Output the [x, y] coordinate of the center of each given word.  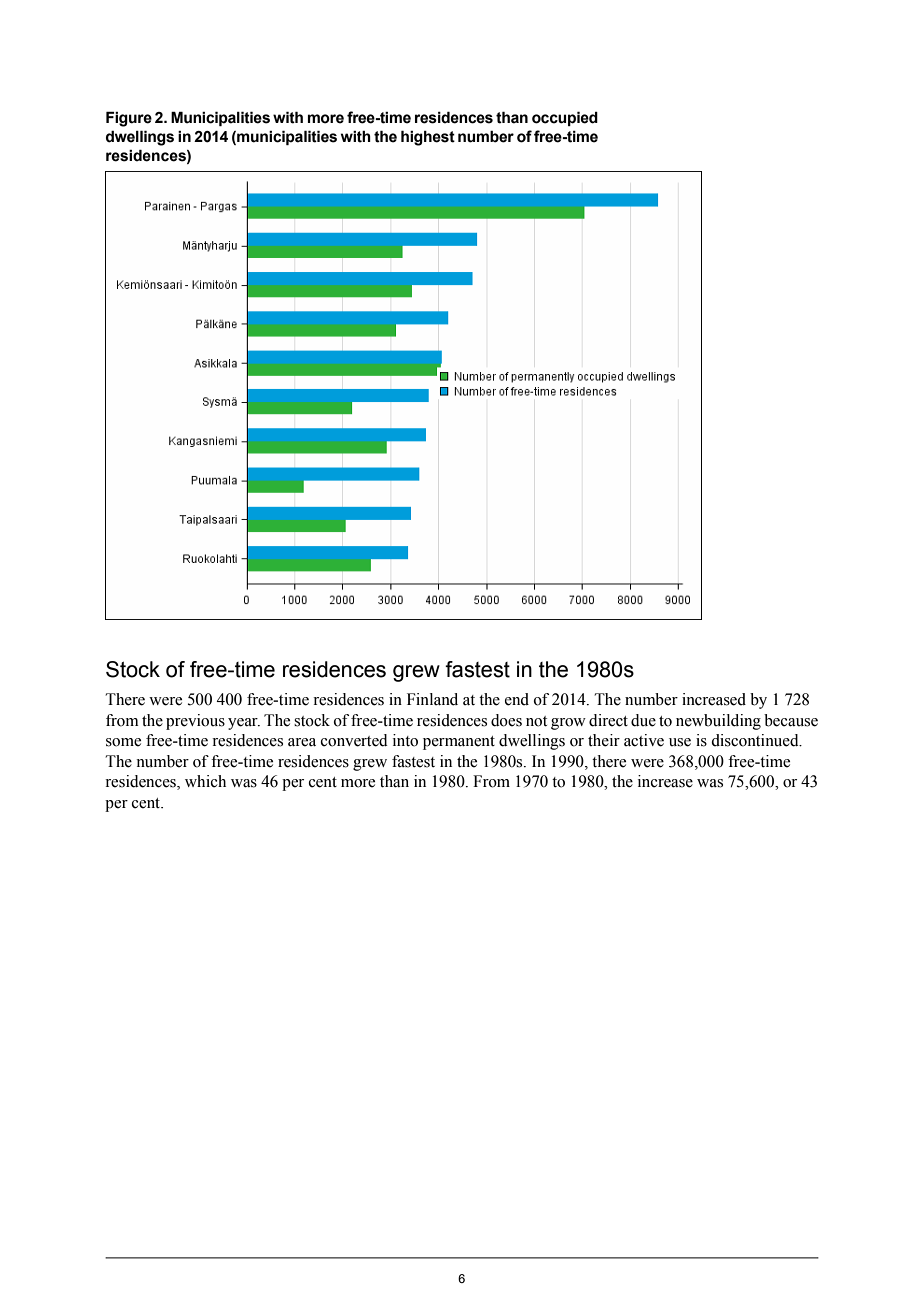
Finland [432, 699]
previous [195, 722]
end [517, 699]
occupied [565, 118]
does [506, 720]
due [643, 720]
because [791, 720]
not [536, 721]
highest [428, 138]
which [205, 781]
